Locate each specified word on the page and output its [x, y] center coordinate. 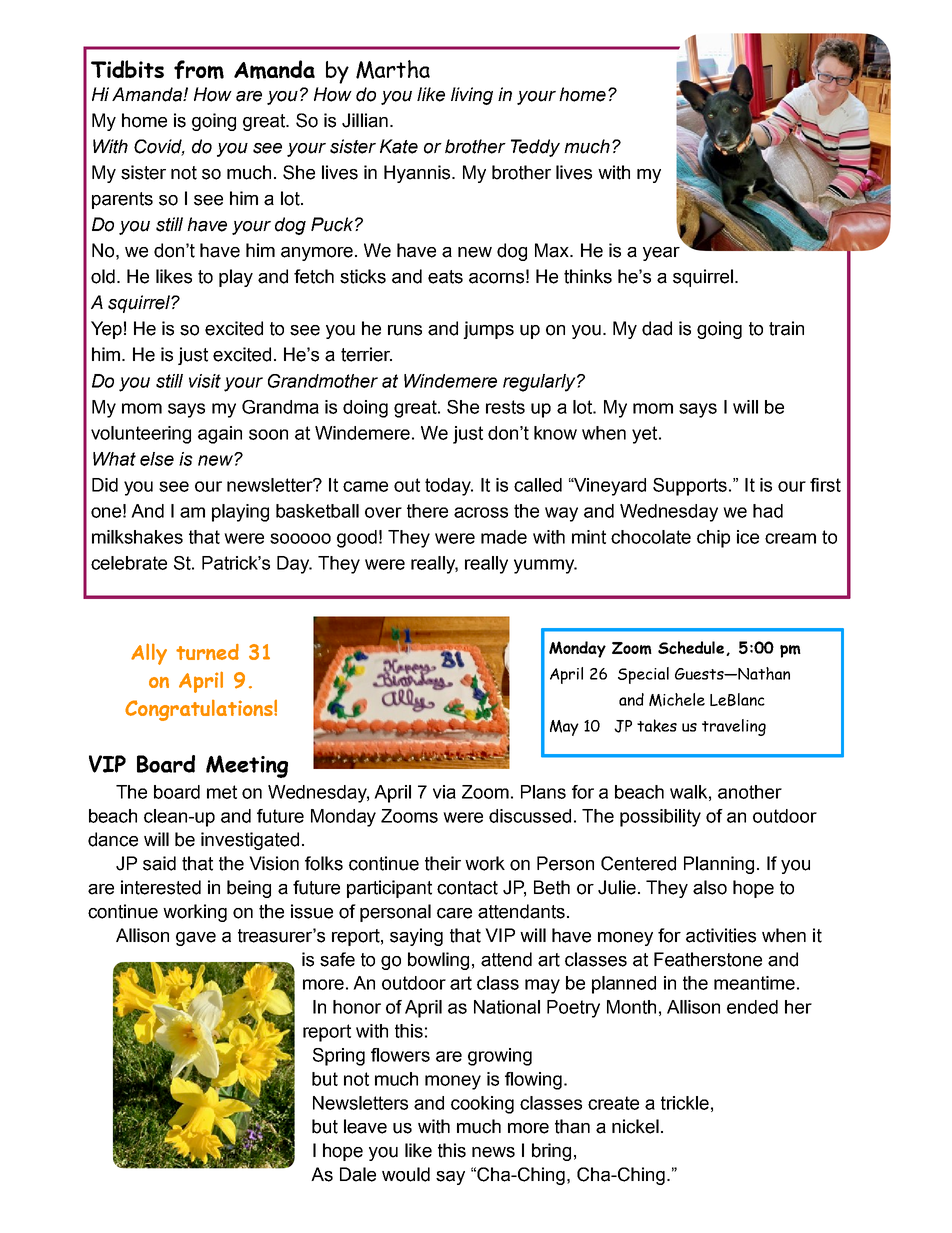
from [199, 69]
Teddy [535, 148]
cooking [482, 1105]
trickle [685, 1103]
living [472, 96]
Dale [358, 1174]
